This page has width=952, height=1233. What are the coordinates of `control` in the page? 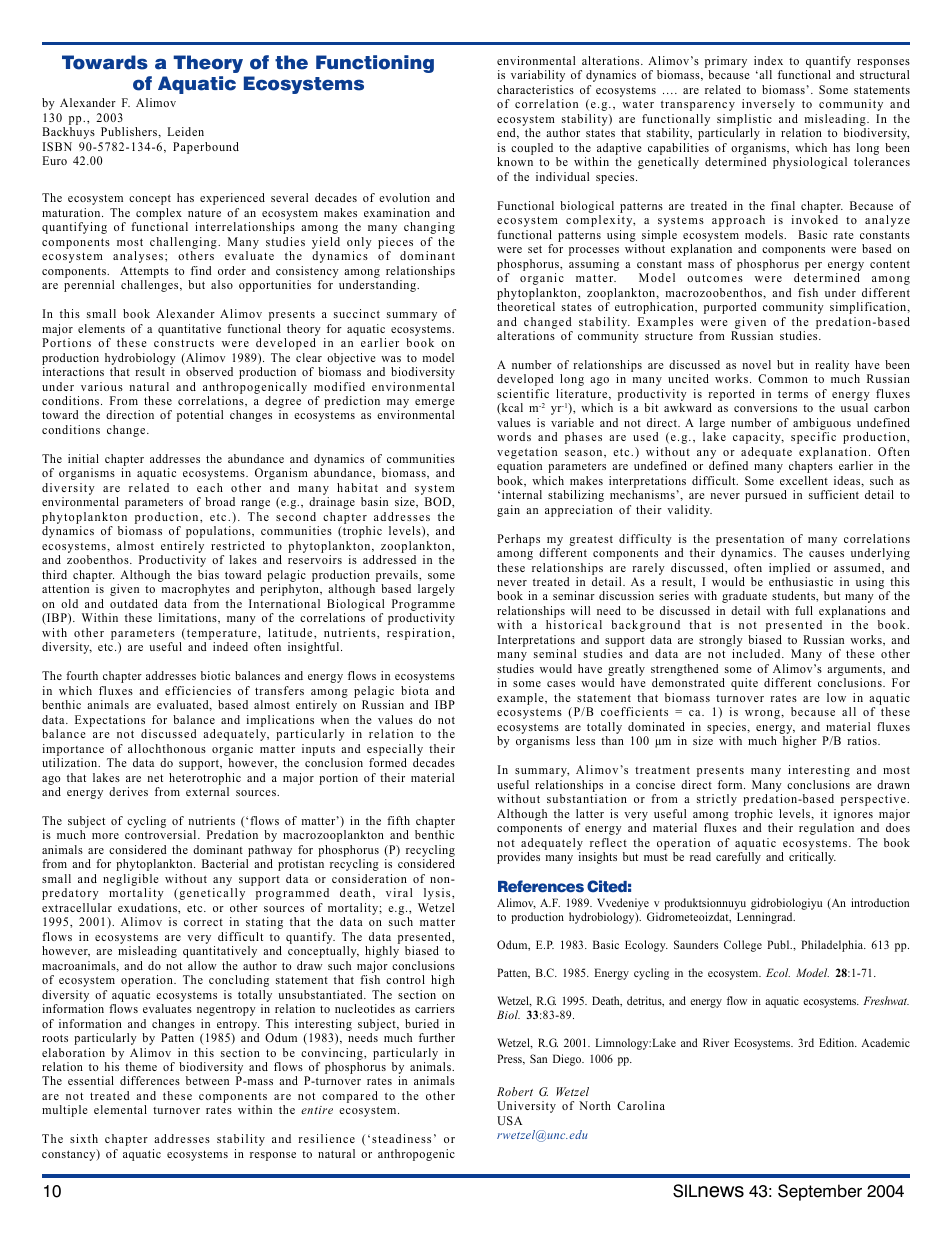 It's located at (405, 979).
